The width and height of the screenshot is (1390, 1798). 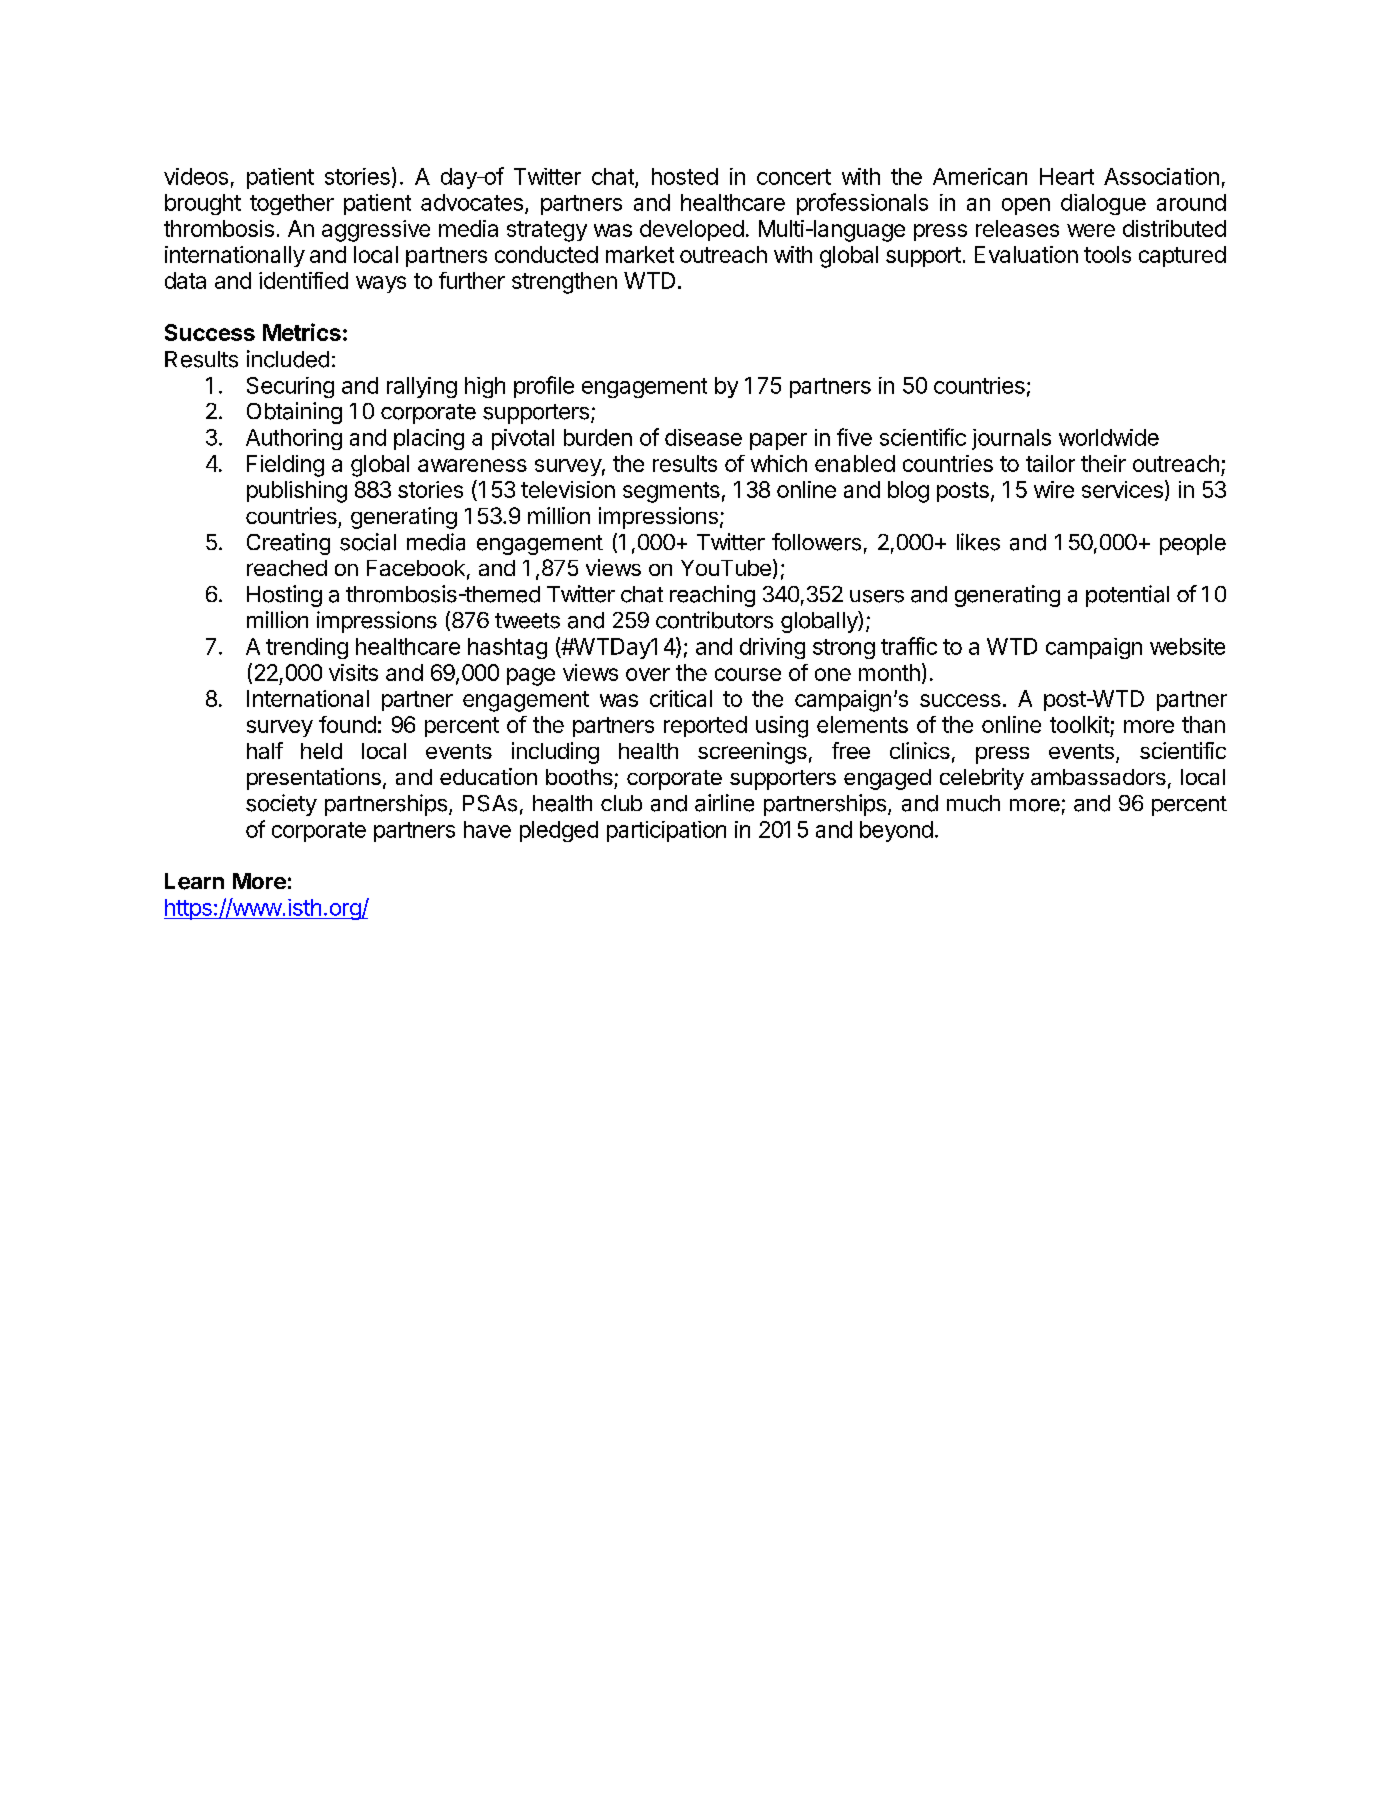 I want to click on participation, so click(x=666, y=831).
